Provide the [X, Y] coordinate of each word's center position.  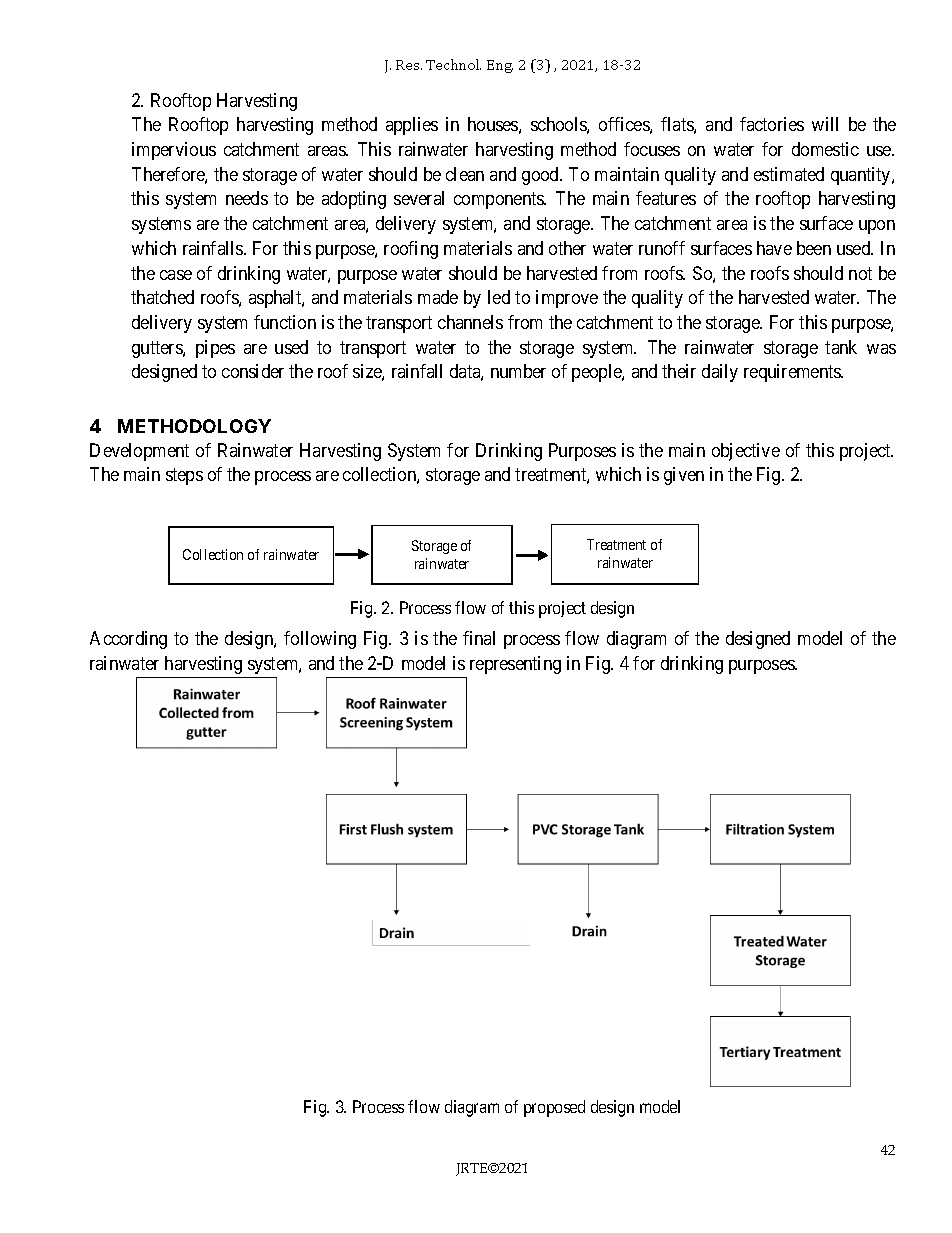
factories [772, 124]
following [320, 640]
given [684, 476]
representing [515, 665]
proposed [554, 1108]
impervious [174, 151]
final [479, 638]
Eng [500, 66]
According [128, 640]
